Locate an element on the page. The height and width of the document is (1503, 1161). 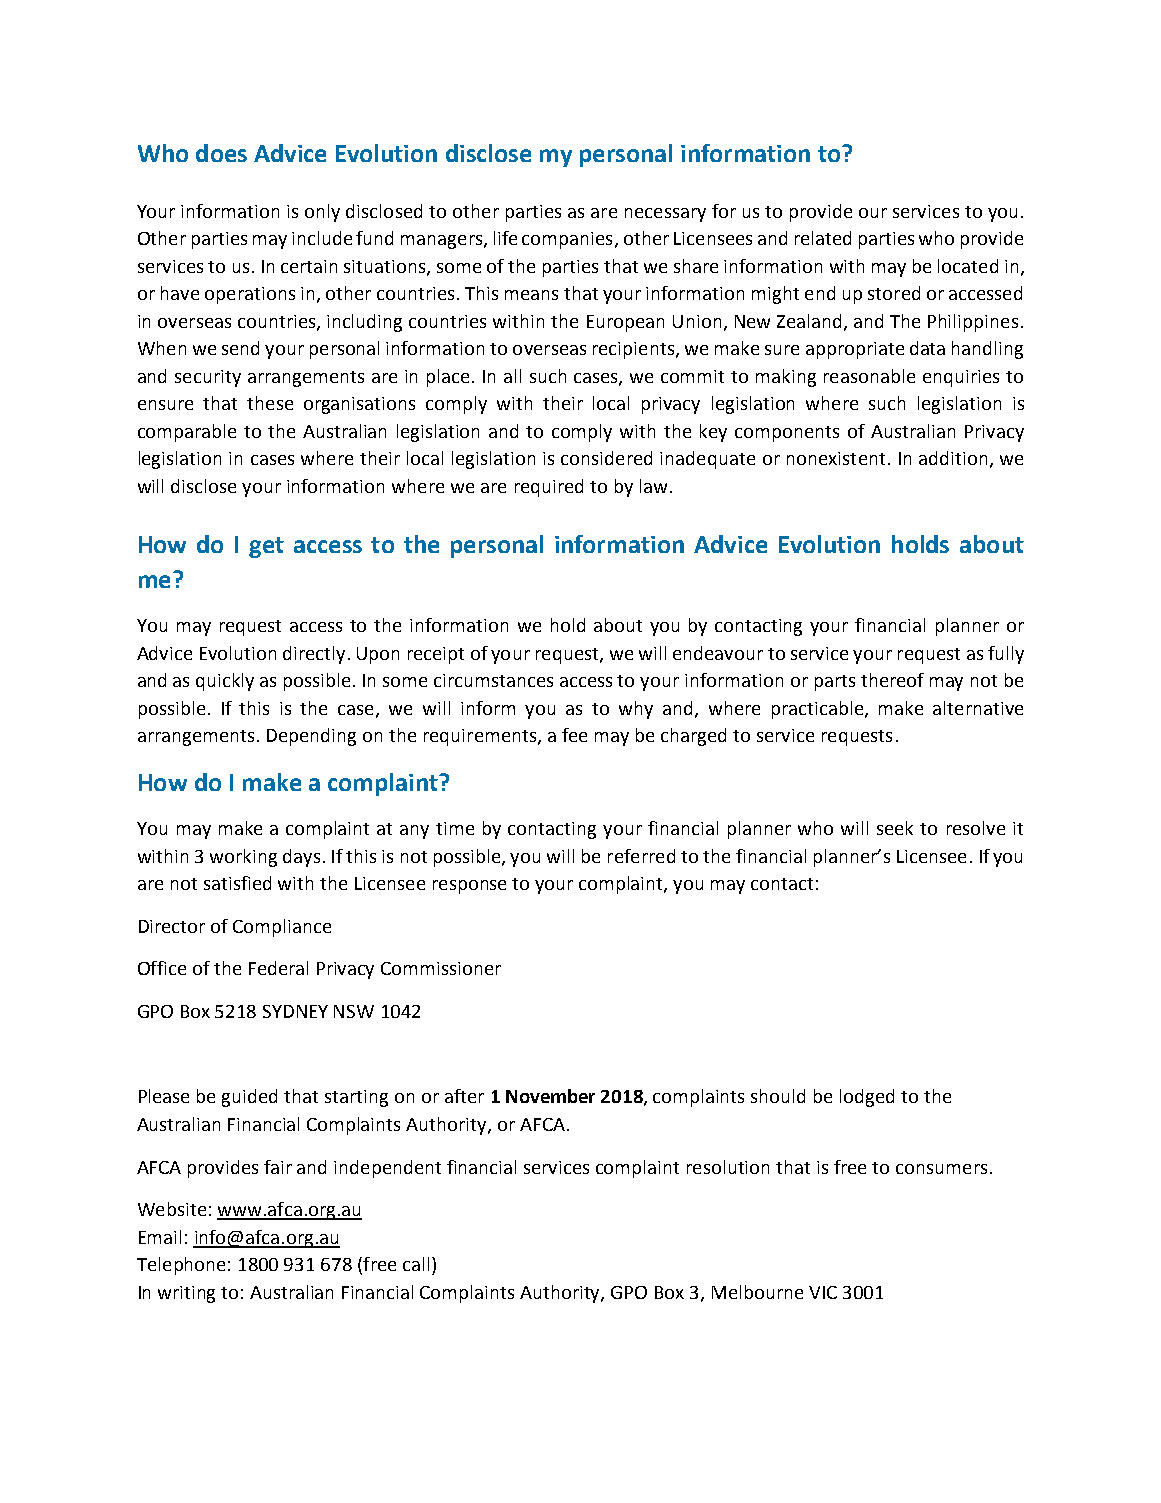
companies is located at coordinates (567, 240).
